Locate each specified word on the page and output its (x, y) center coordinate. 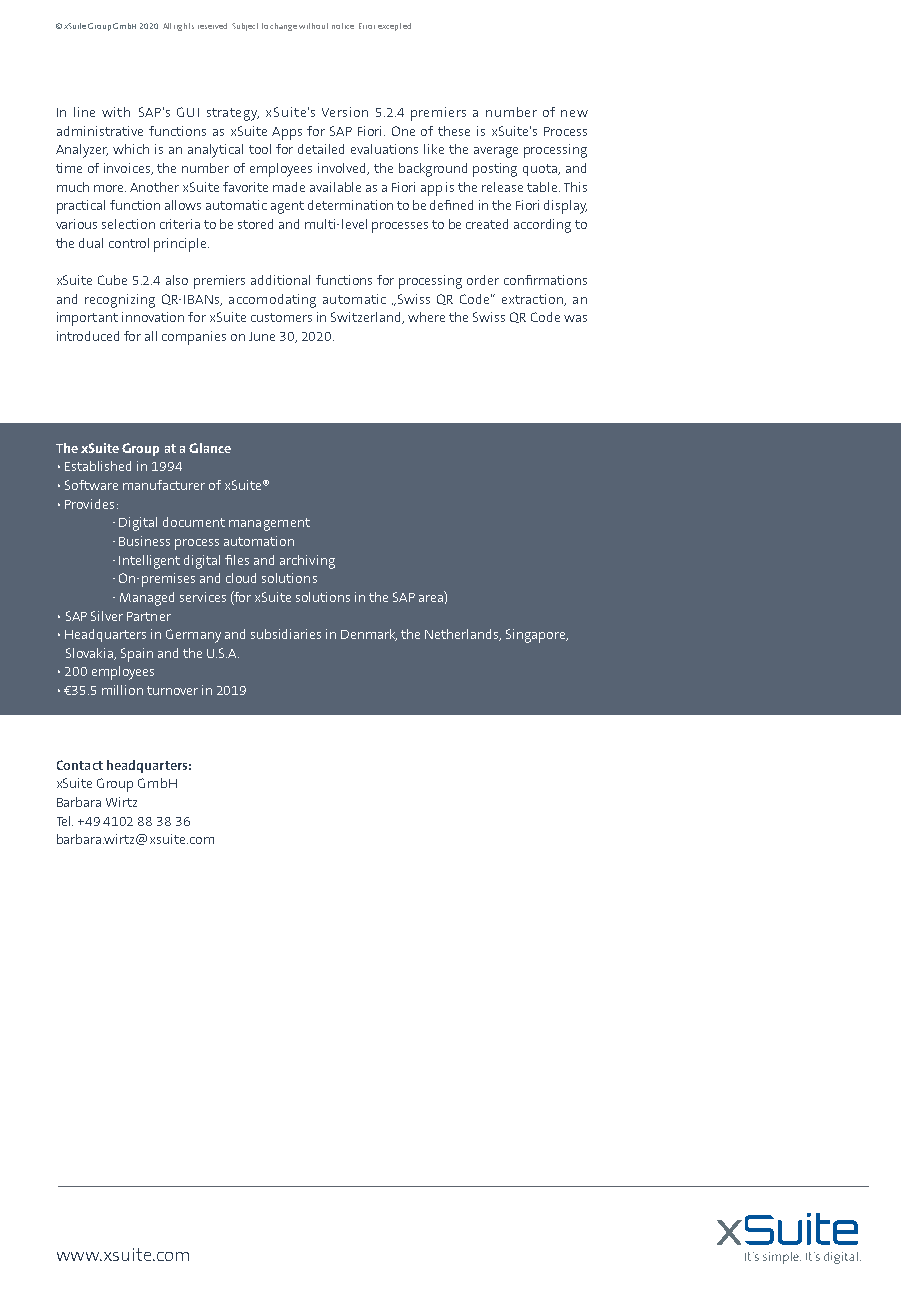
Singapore (537, 636)
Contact (80, 765)
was (575, 318)
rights (184, 27)
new (574, 113)
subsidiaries (286, 634)
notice (343, 26)
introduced (88, 336)
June (262, 336)
